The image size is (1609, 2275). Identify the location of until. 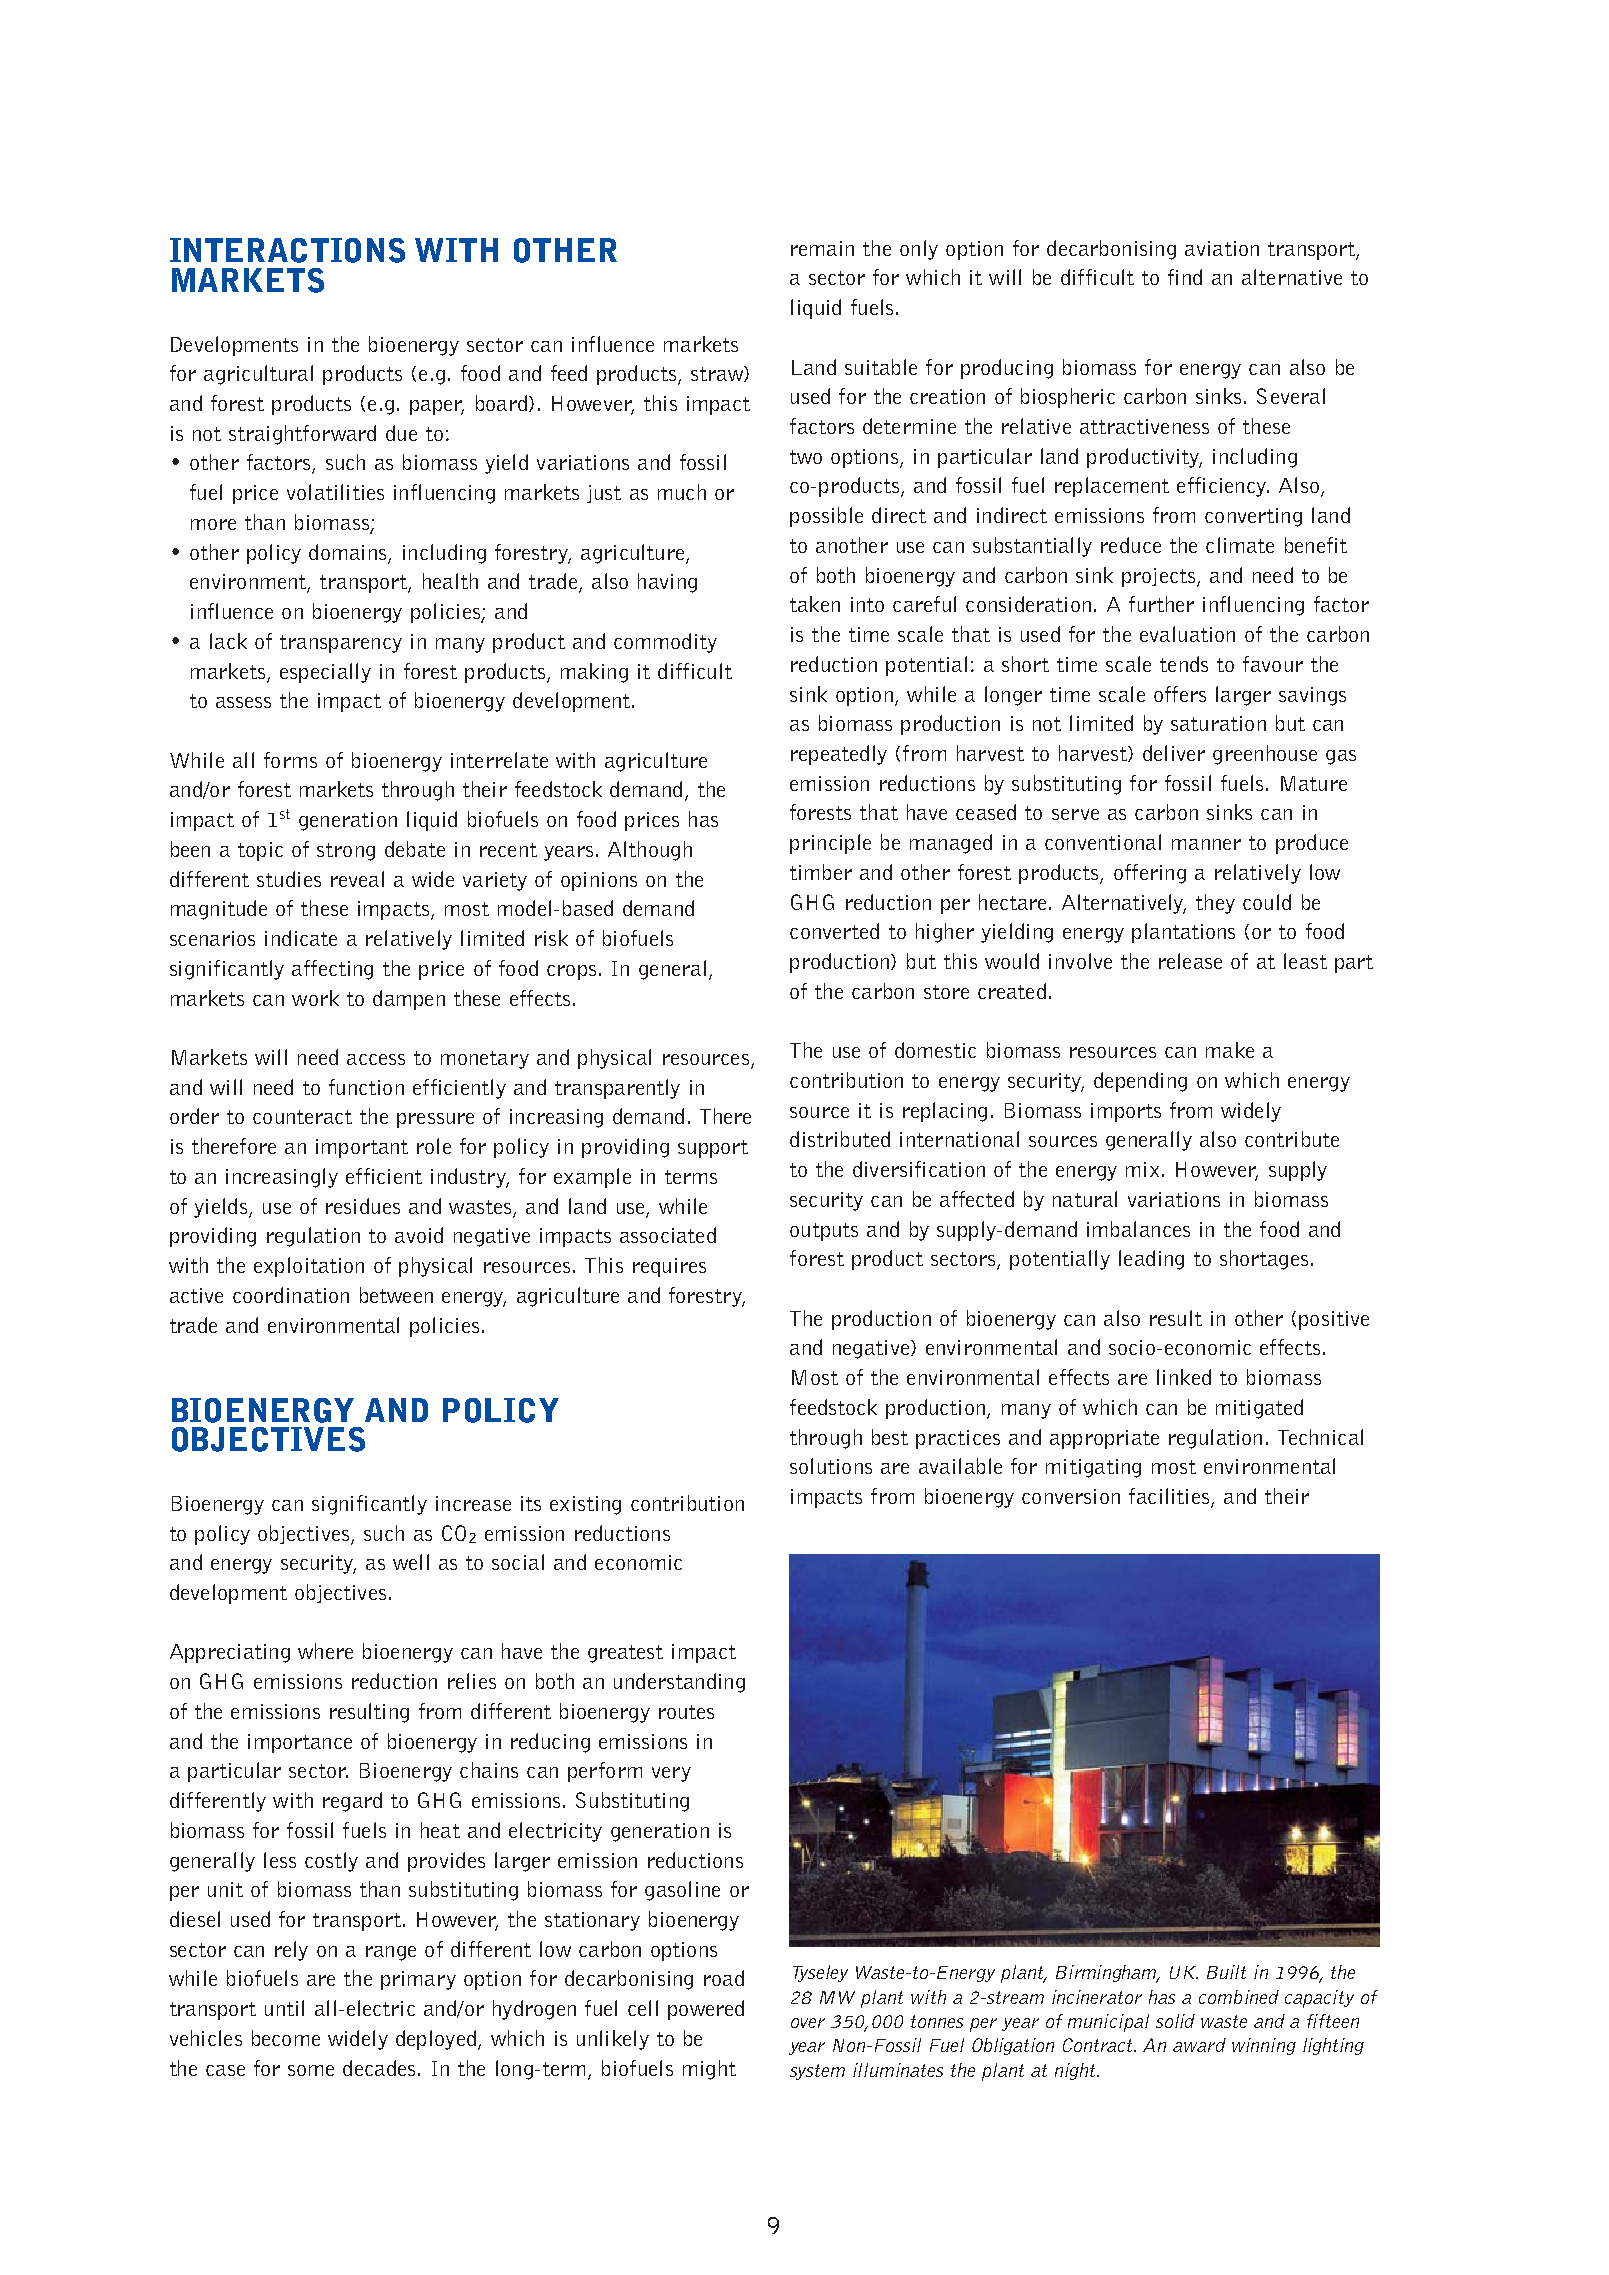
(284, 2008).
